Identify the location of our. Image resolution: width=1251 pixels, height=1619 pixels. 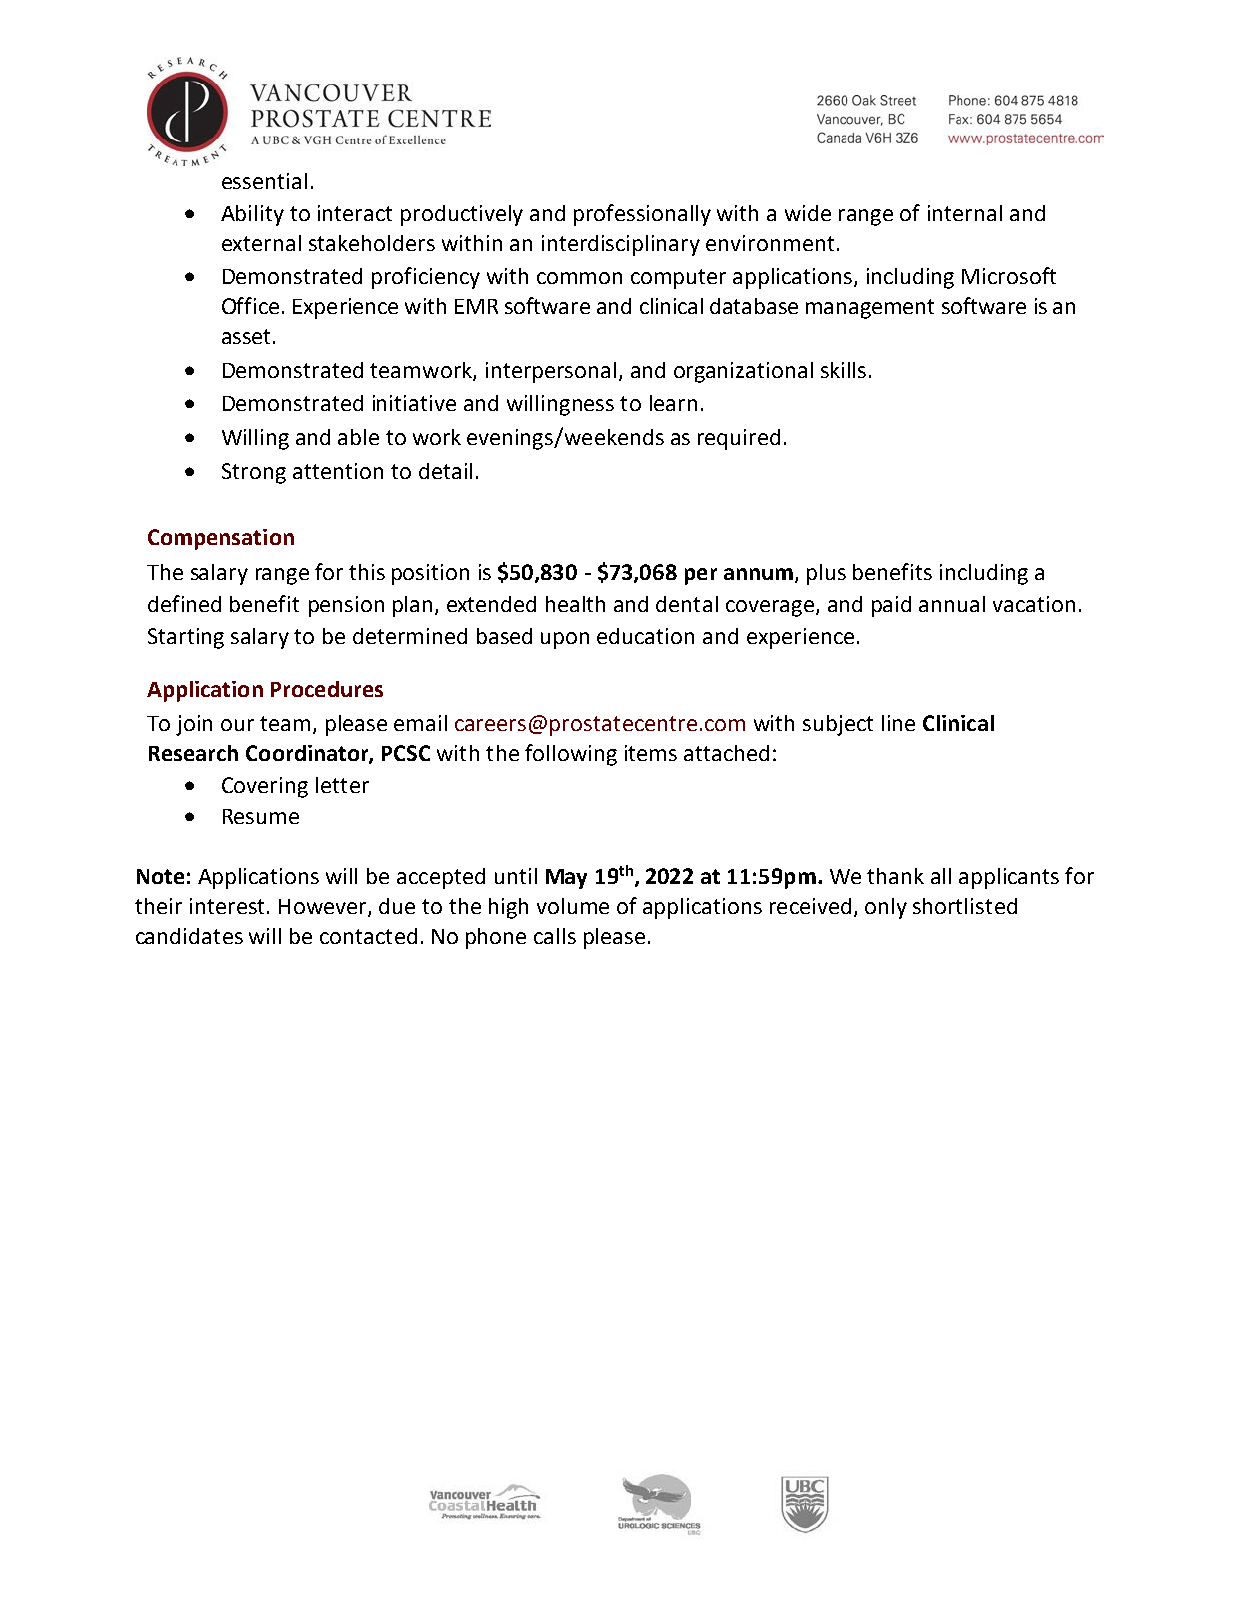
(237, 725).
